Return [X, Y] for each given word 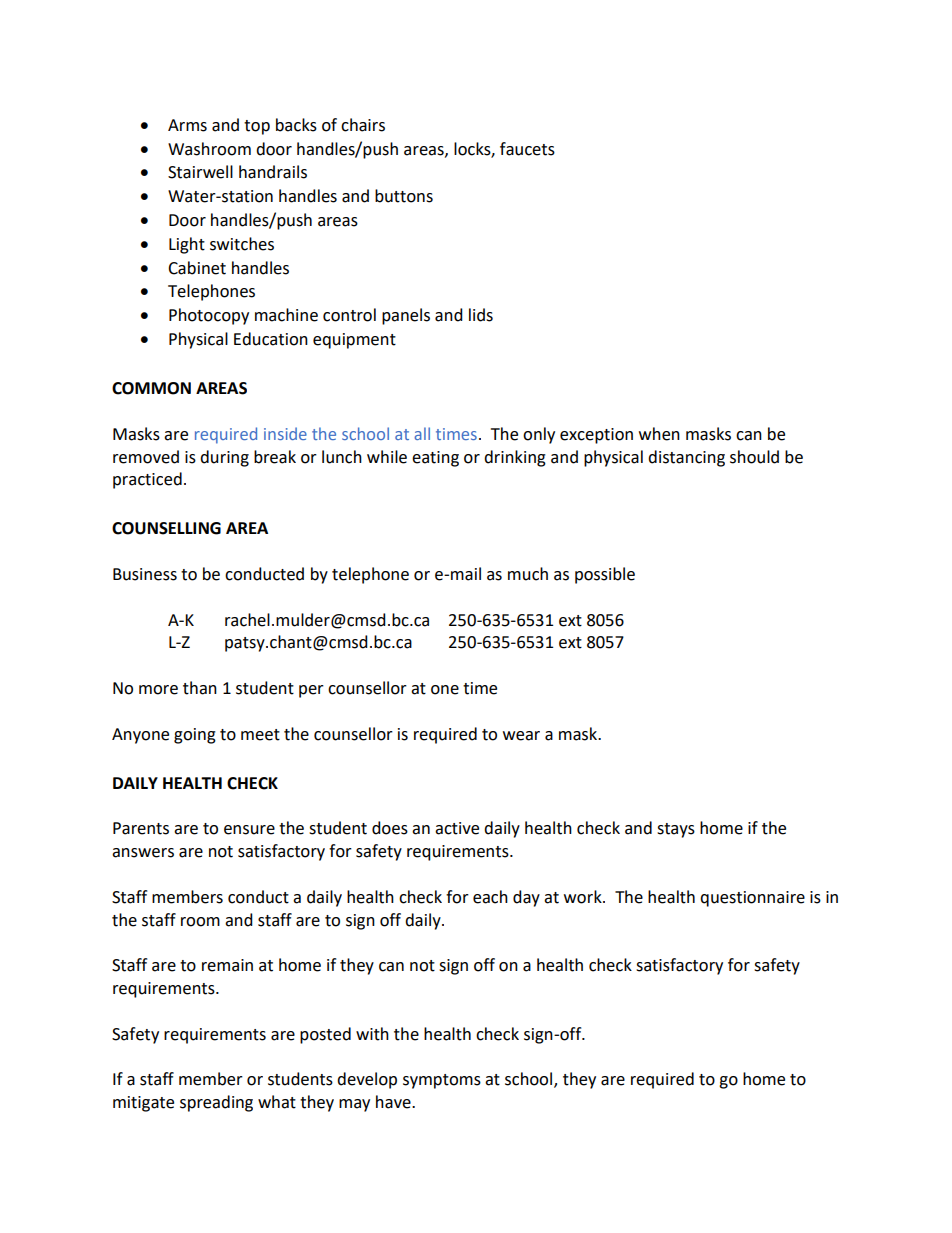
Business [145, 574]
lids [481, 315]
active [457, 828]
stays [676, 830]
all [422, 433]
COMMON [151, 388]
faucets [527, 149]
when [659, 434]
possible [605, 575]
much [528, 574]
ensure [249, 830]
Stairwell [200, 172]
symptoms [442, 1081]
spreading [216, 1103]
